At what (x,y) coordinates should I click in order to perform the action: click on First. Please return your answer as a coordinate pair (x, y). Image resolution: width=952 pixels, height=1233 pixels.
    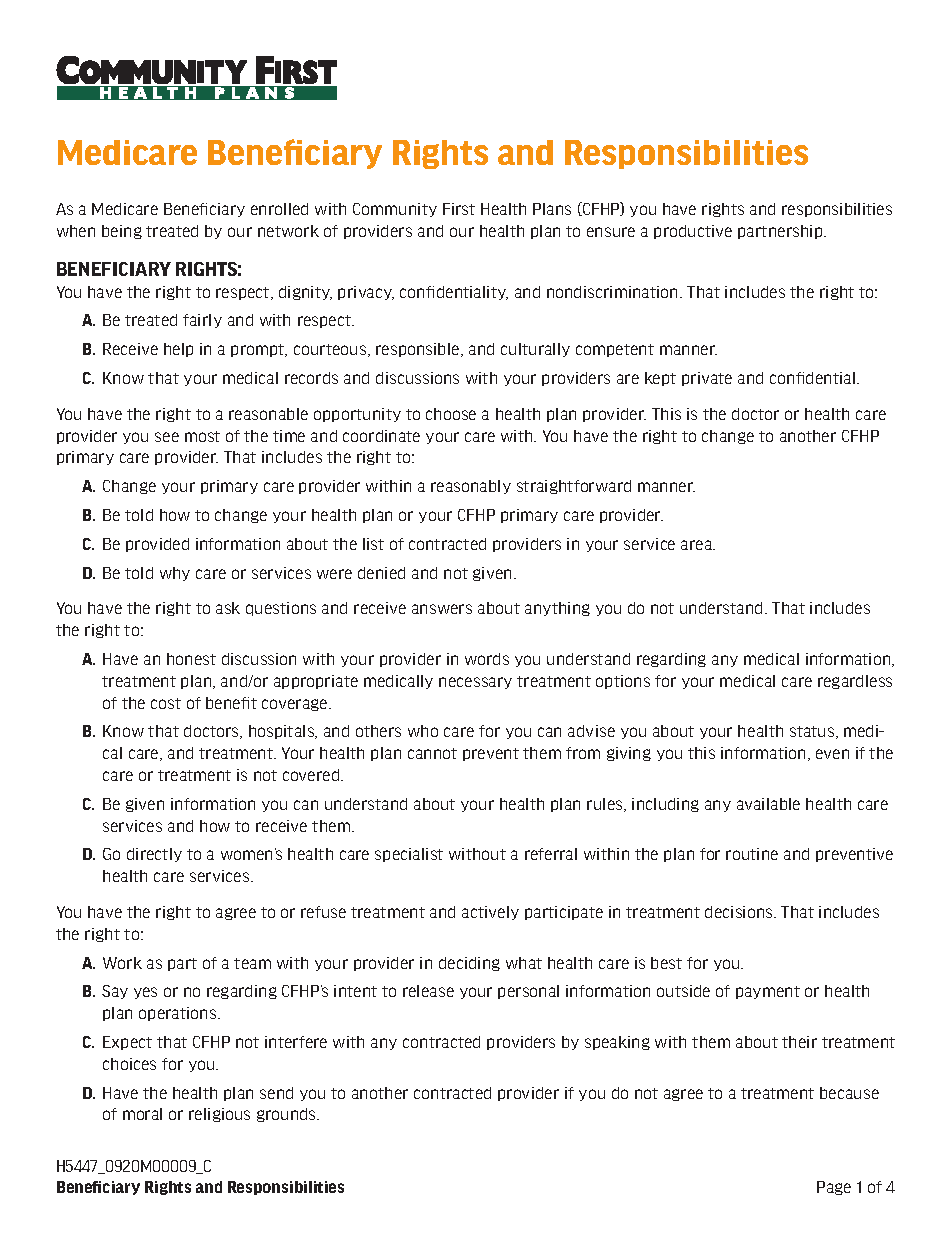
    Looking at the image, I should click on (459, 209).
